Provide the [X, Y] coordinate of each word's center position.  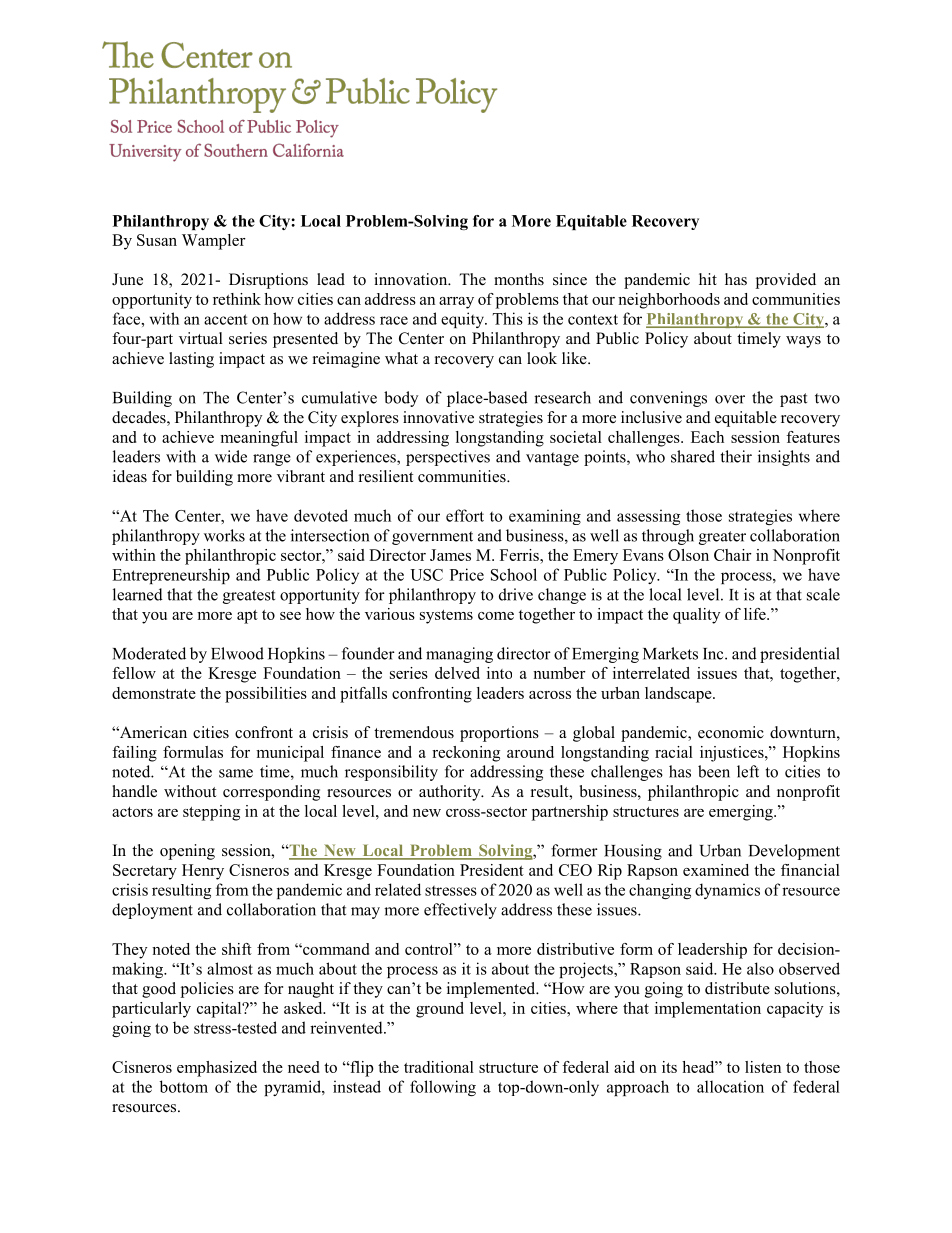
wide [231, 456]
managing [459, 655]
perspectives [448, 458]
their [736, 456]
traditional [439, 1067]
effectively [460, 911]
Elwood [237, 653]
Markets [670, 653]
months [519, 279]
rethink [237, 299]
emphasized [217, 1069]
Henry [203, 872]
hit [708, 279]
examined [716, 870]
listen [763, 1067]
